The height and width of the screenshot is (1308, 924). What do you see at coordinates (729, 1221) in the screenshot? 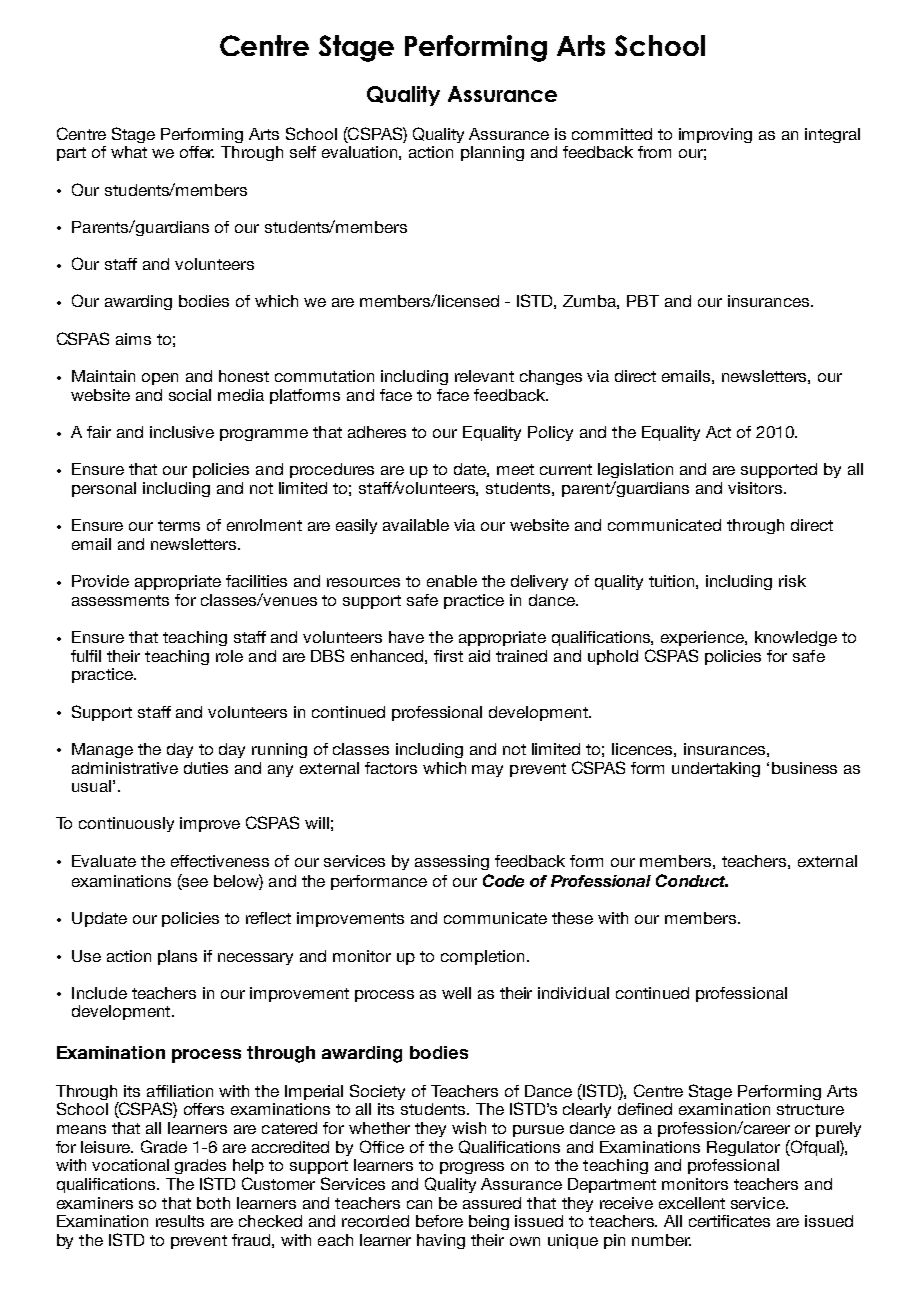
I see `certificates` at bounding box center [729, 1221].
